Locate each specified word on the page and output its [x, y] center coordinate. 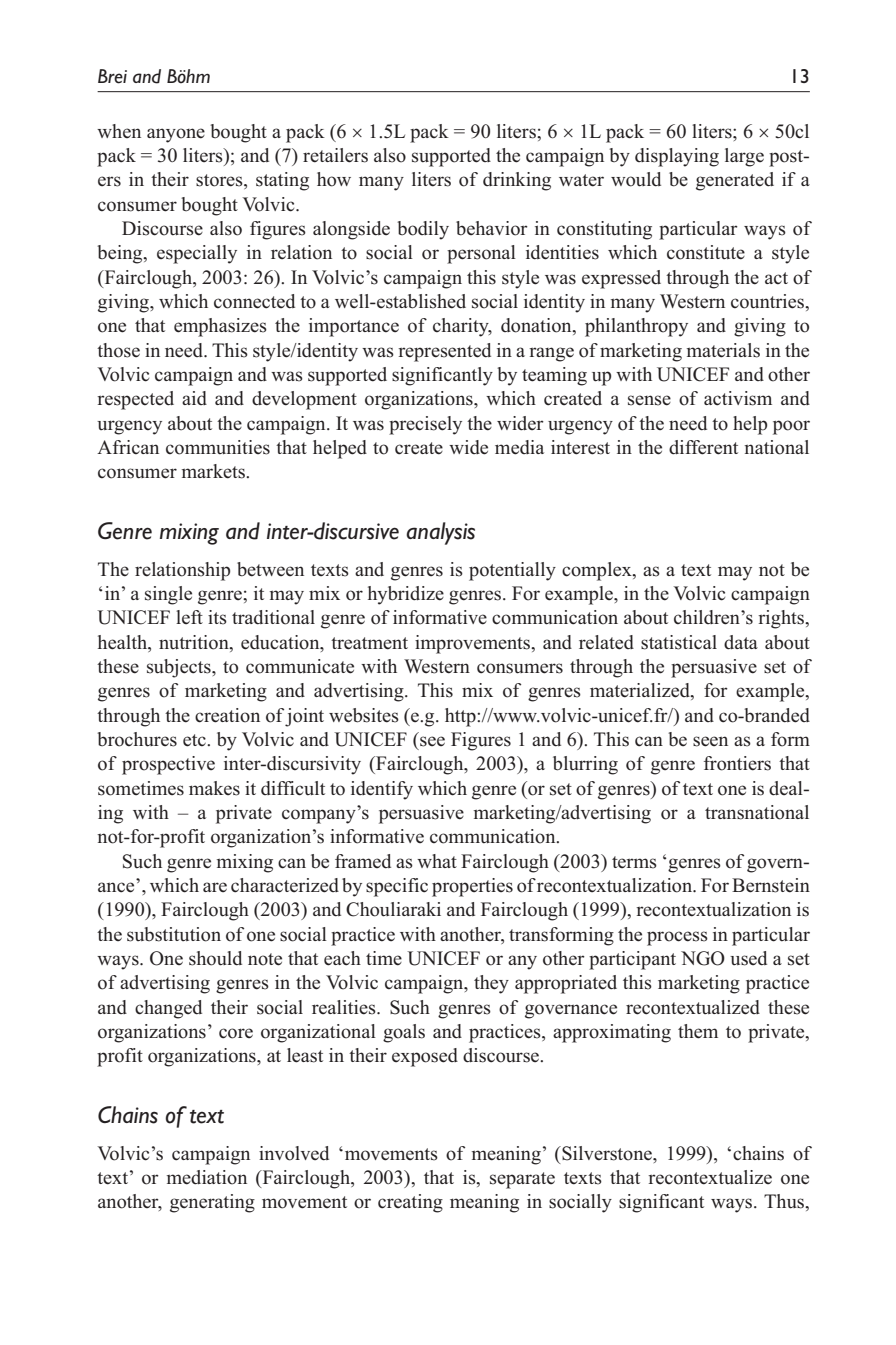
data [741, 642]
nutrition [195, 642]
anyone [176, 135]
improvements [474, 644]
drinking [517, 181]
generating [212, 1203]
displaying [677, 157]
